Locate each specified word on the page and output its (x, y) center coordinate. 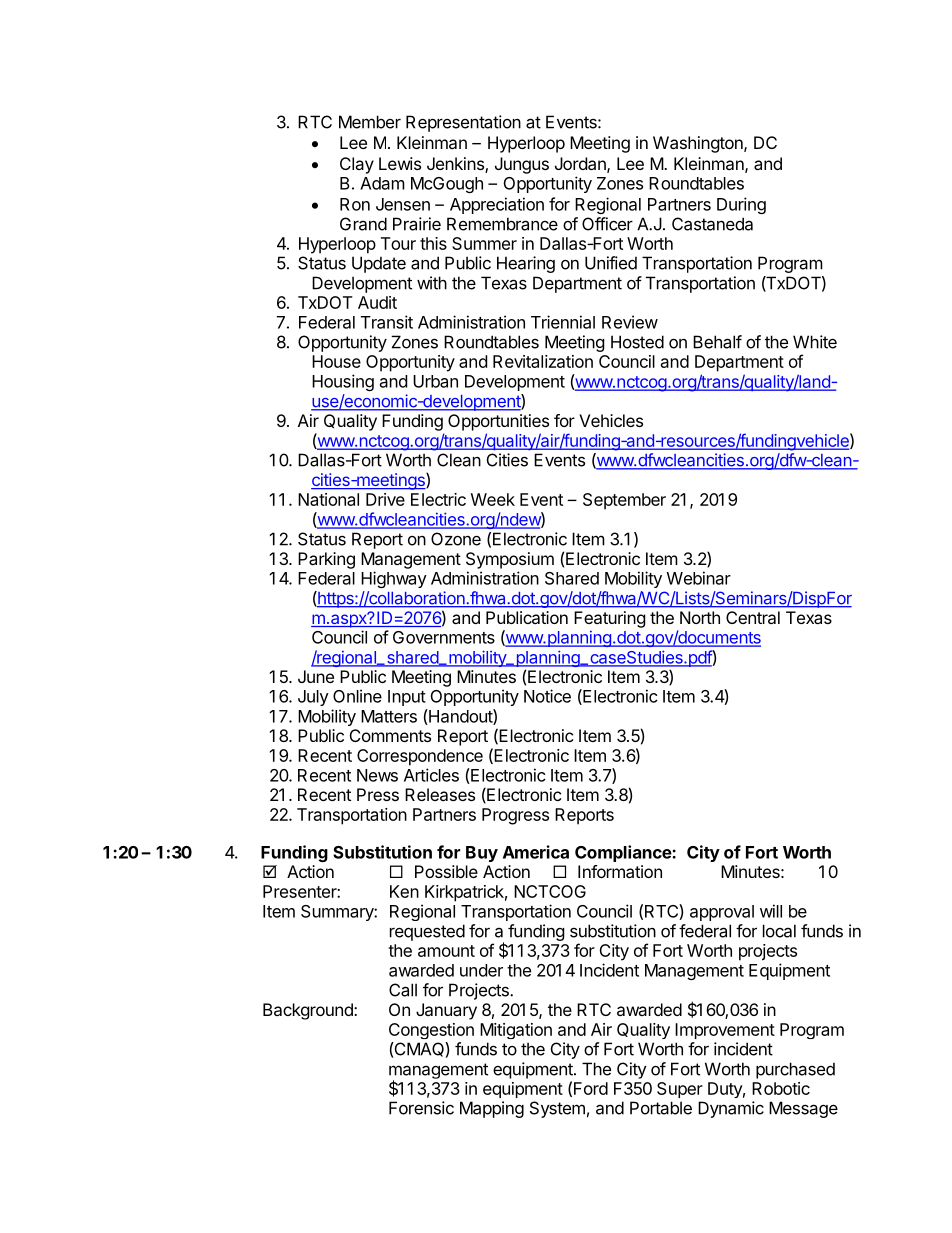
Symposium (510, 560)
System (557, 1109)
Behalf (717, 342)
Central (753, 617)
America (536, 852)
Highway (394, 579)
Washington (699, 144)
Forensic (421, 1108)
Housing (343, 382)
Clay (357, 165)
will (771, 911)
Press (378, 794)
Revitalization (543, 361)
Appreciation (497, 205)
